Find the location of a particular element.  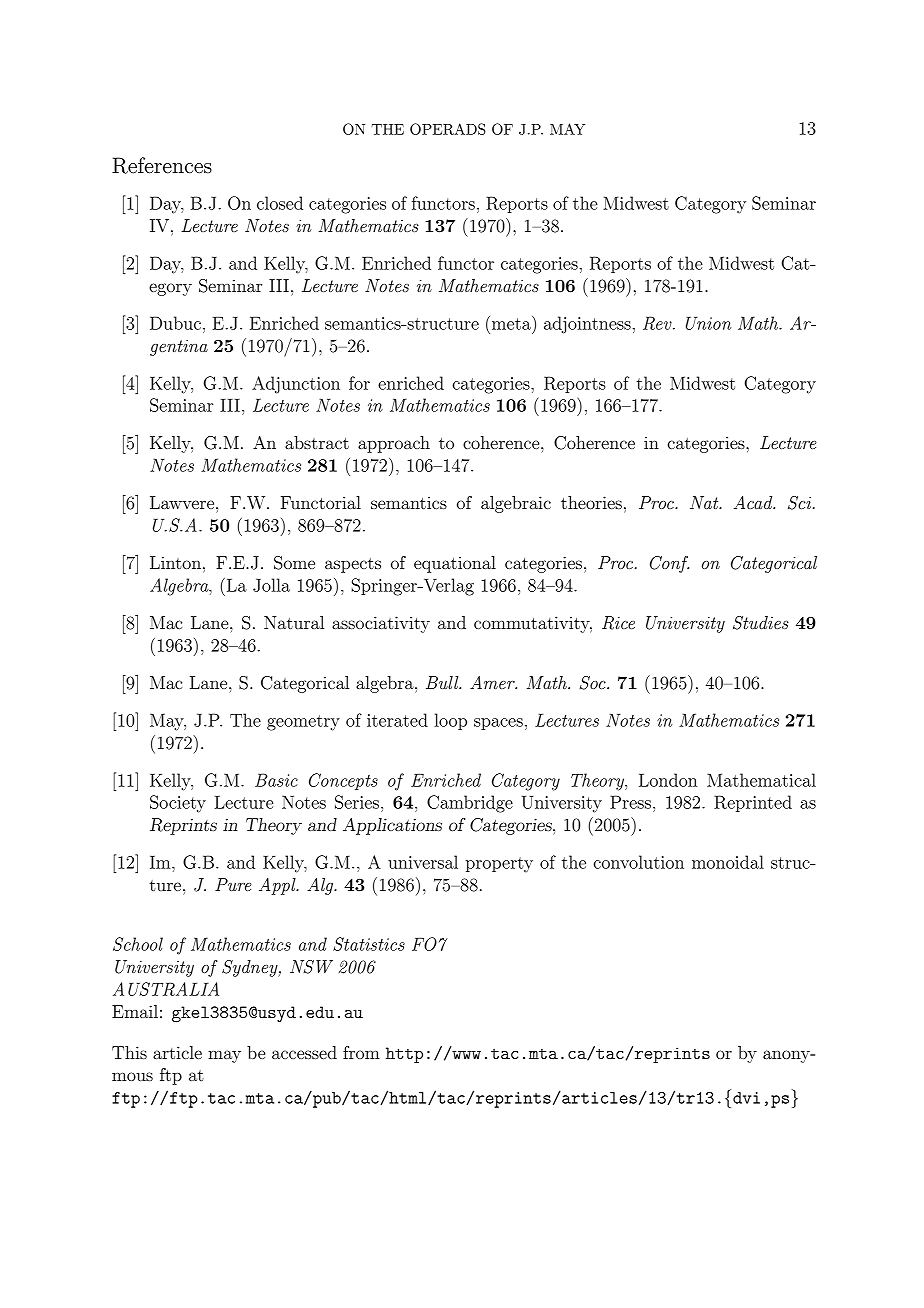

closed is located at coordinates (280, 203).
